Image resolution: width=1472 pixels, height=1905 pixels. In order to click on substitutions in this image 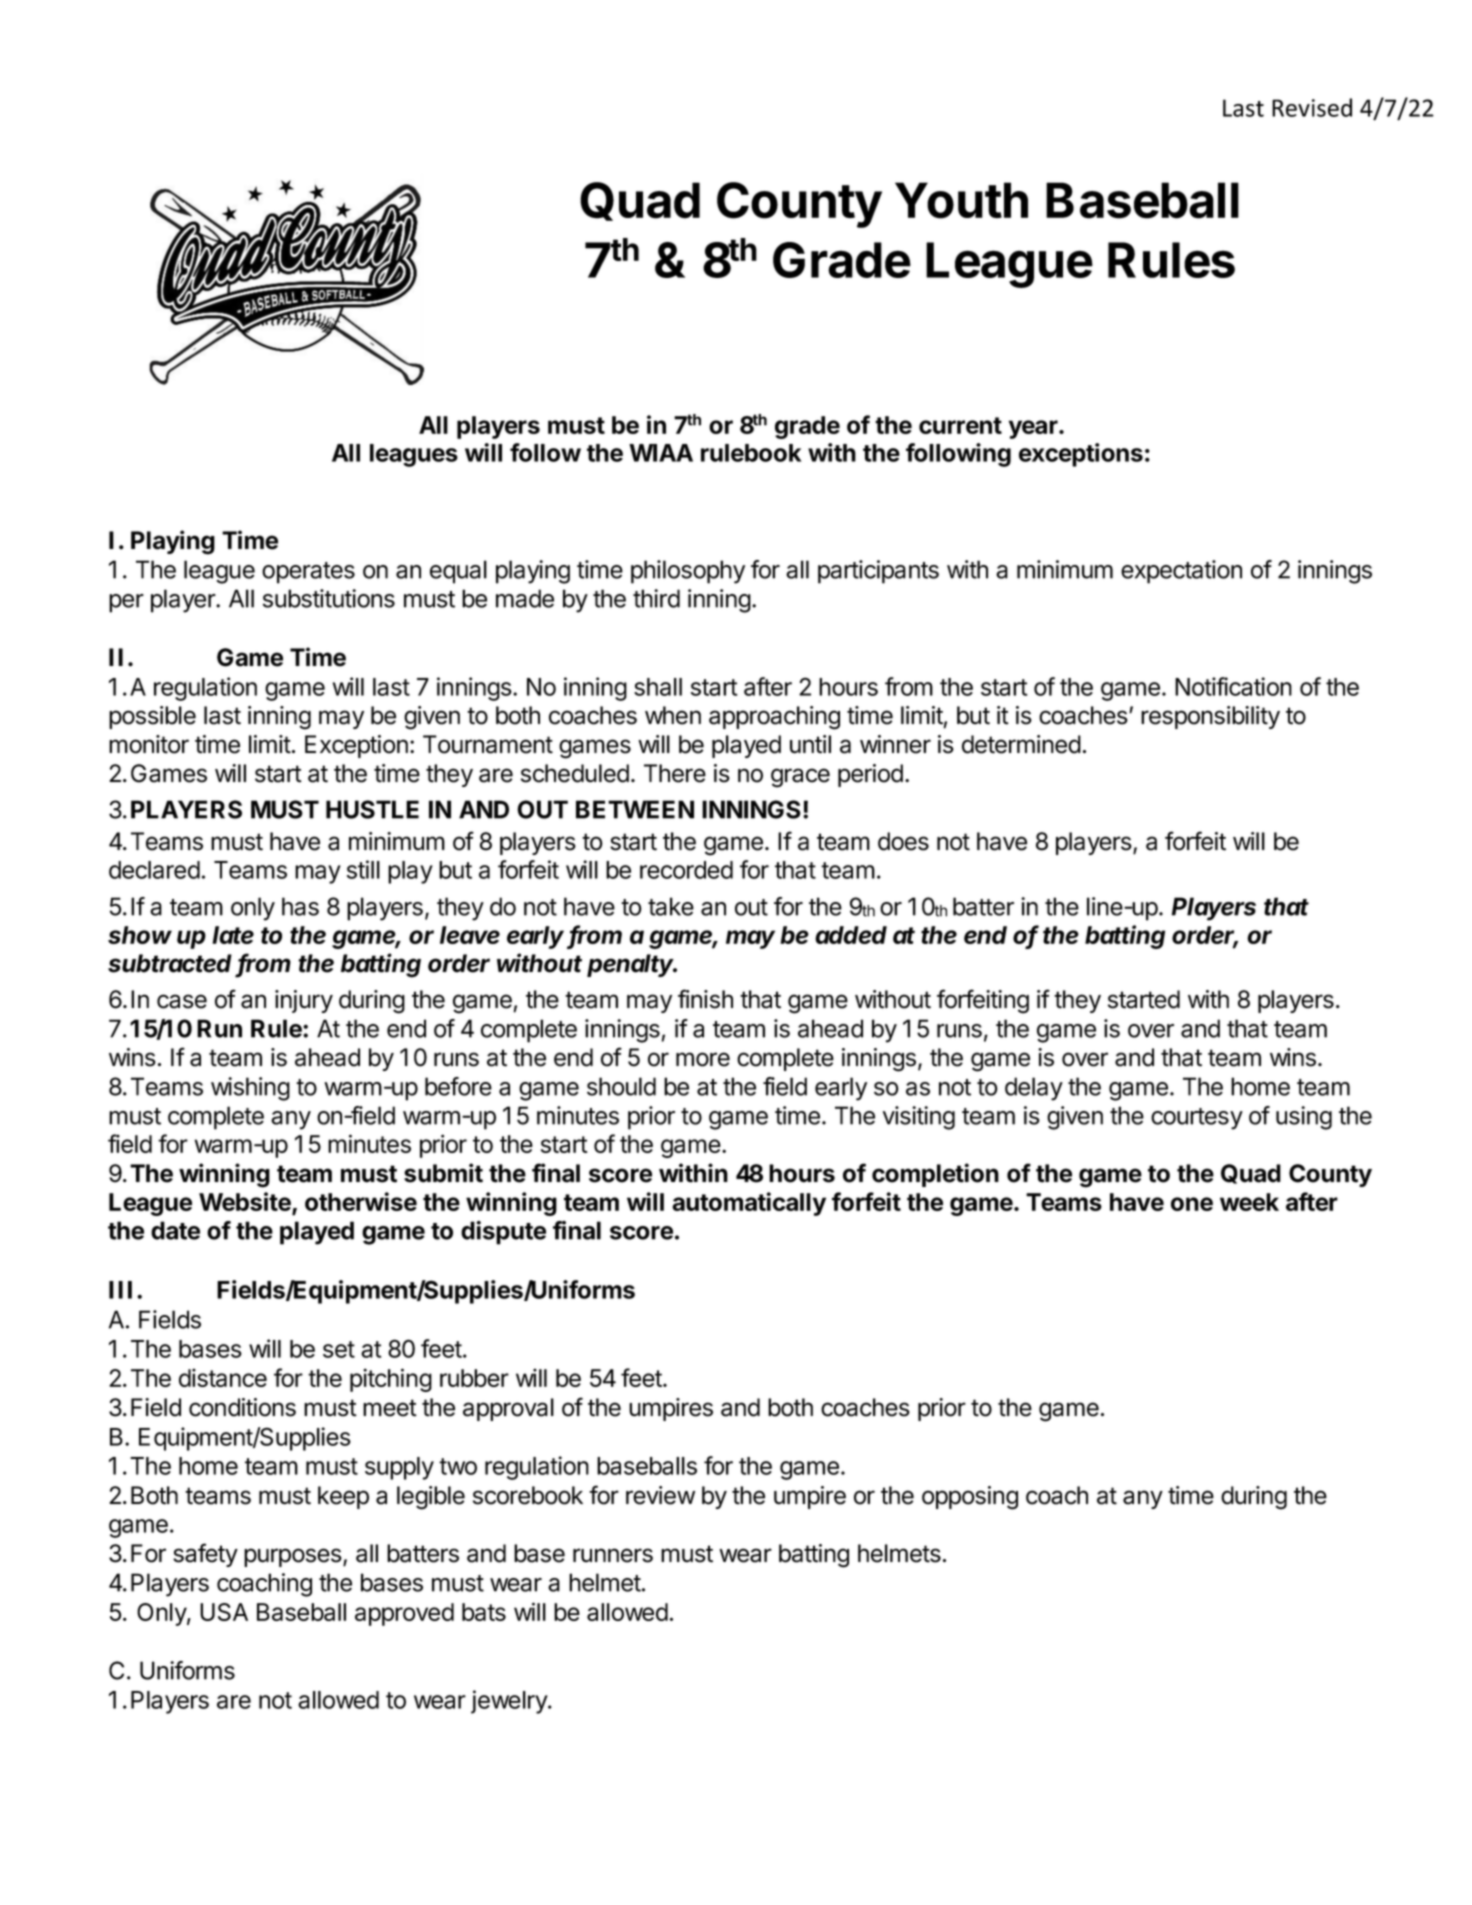, I will do `click(329, 598)`.
